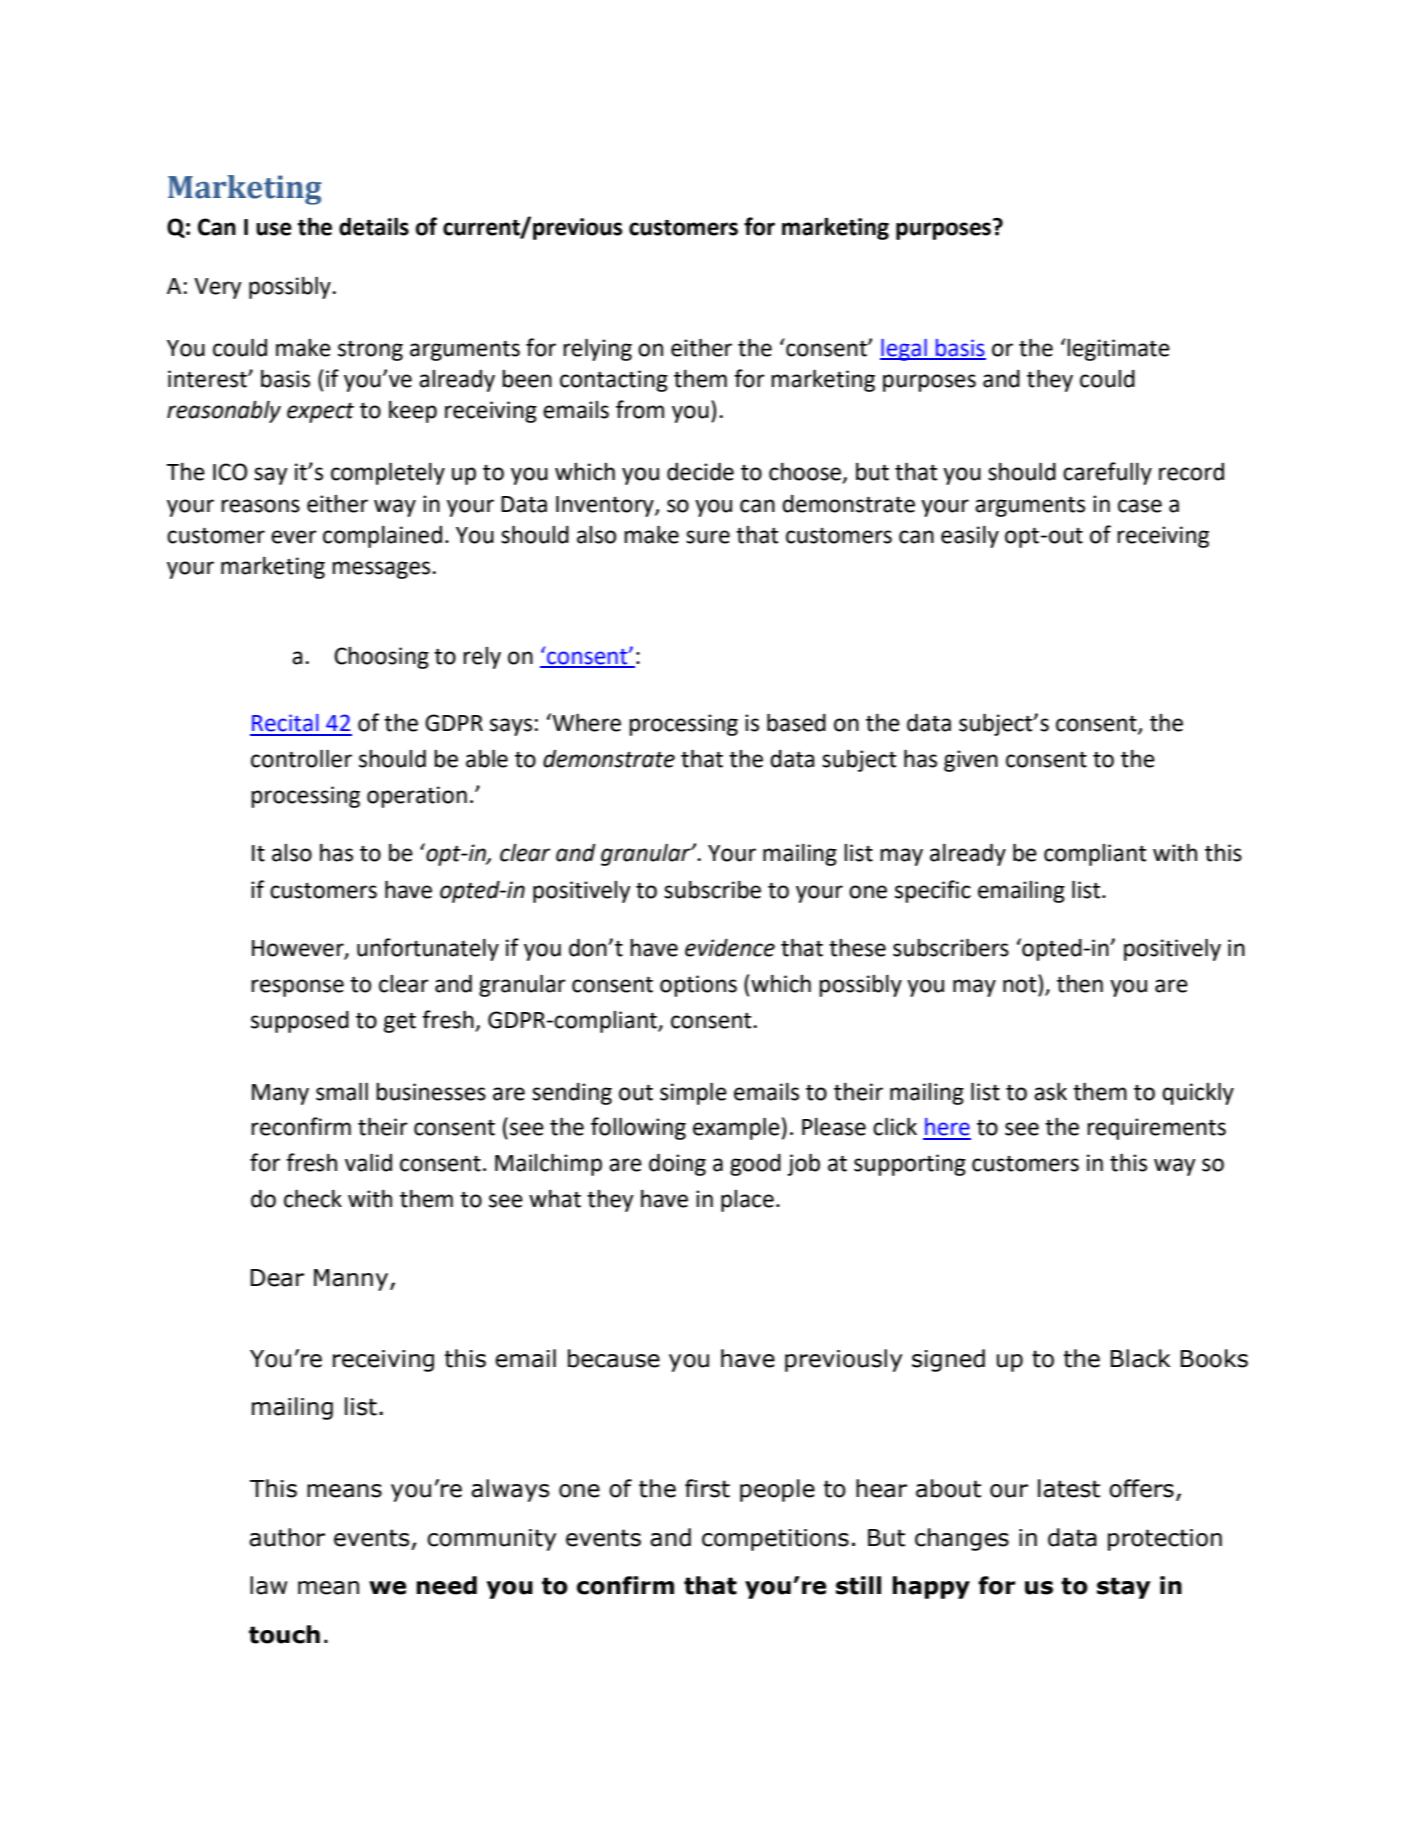 The width and height of the document is (1418, 1836). I want to click on legitimate, so click(1118, 350).
